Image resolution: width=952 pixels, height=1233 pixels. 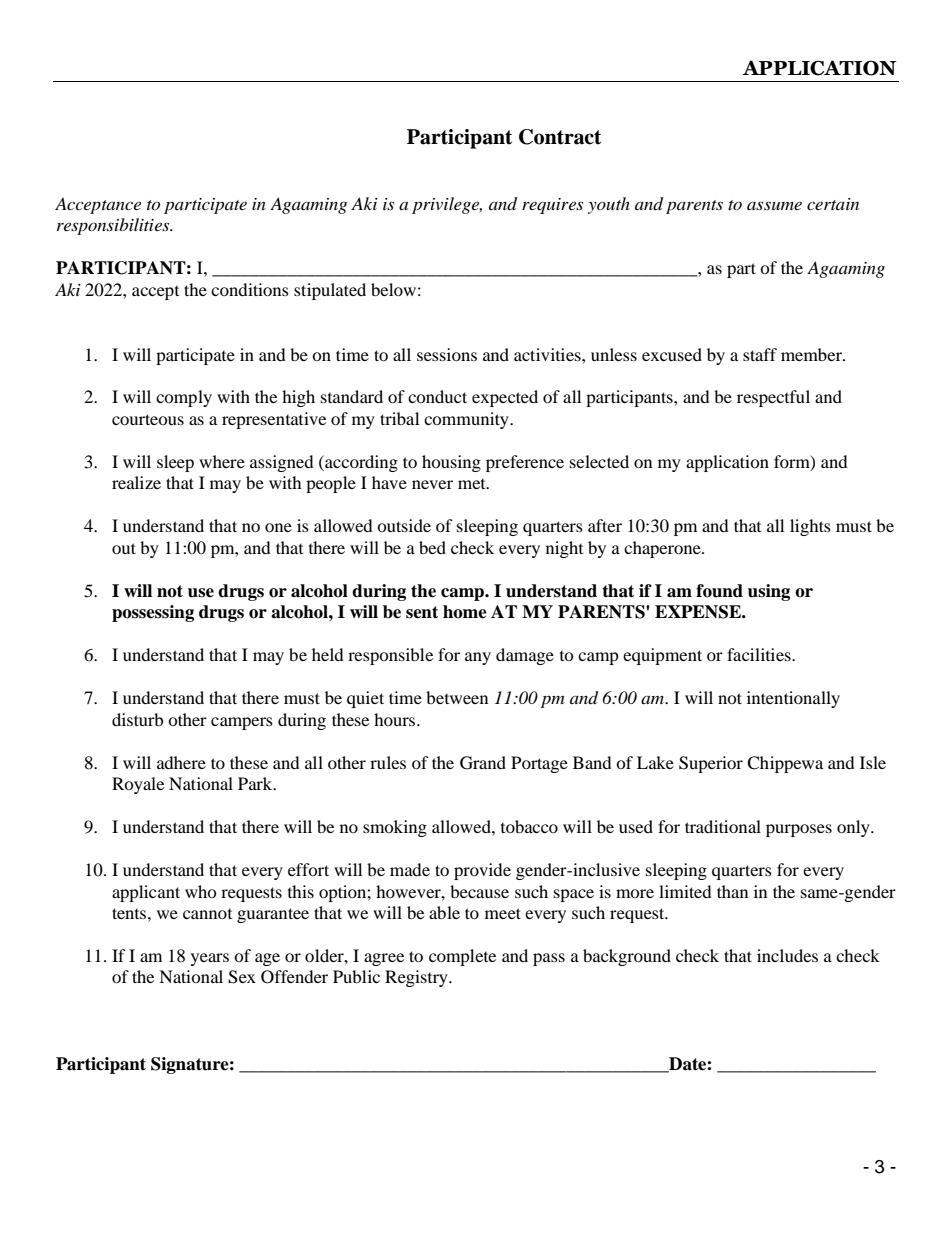 I want to click on Contract, so click(x=560, y=137).
